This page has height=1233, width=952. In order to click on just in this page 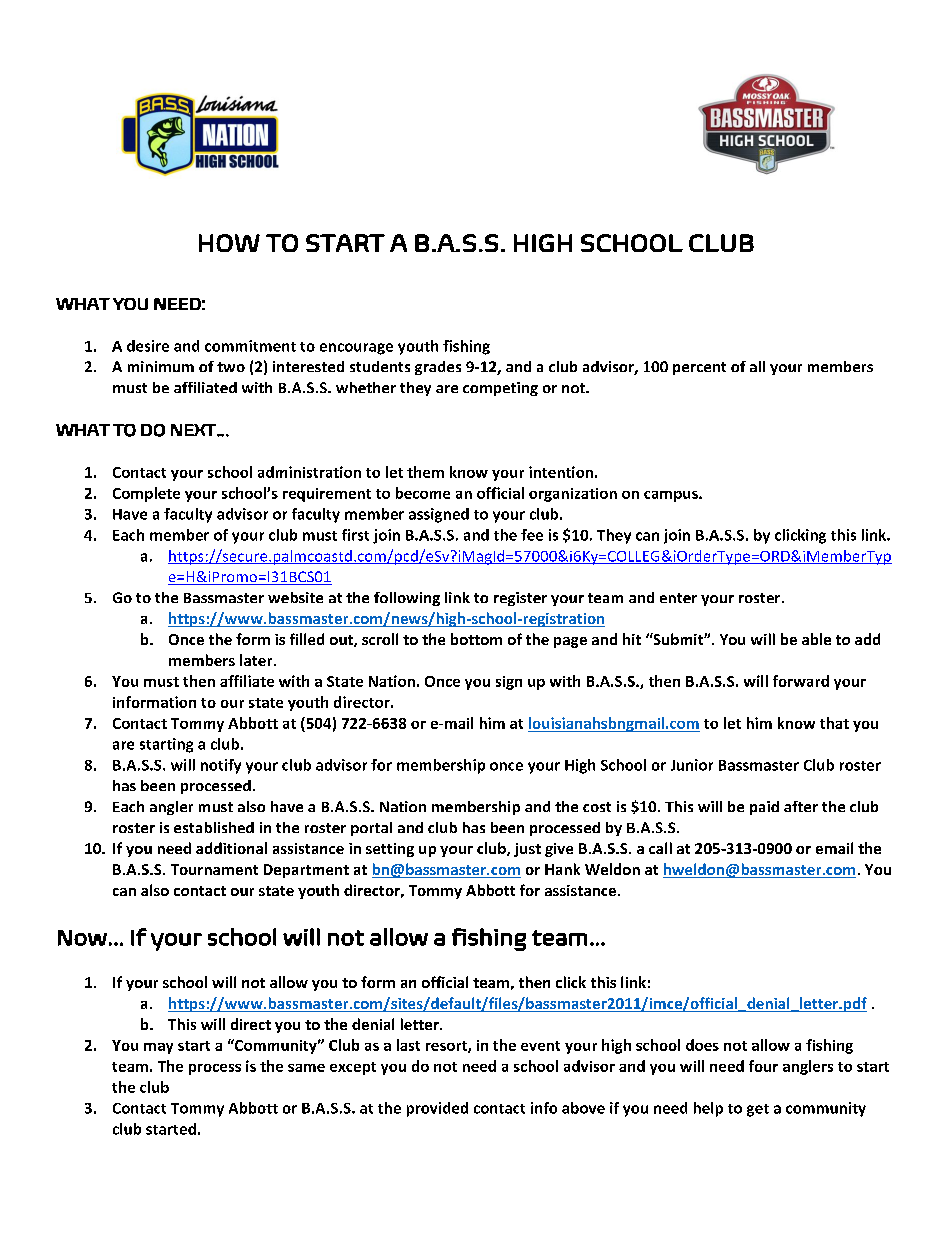, I will do `click(527, 850)`.
